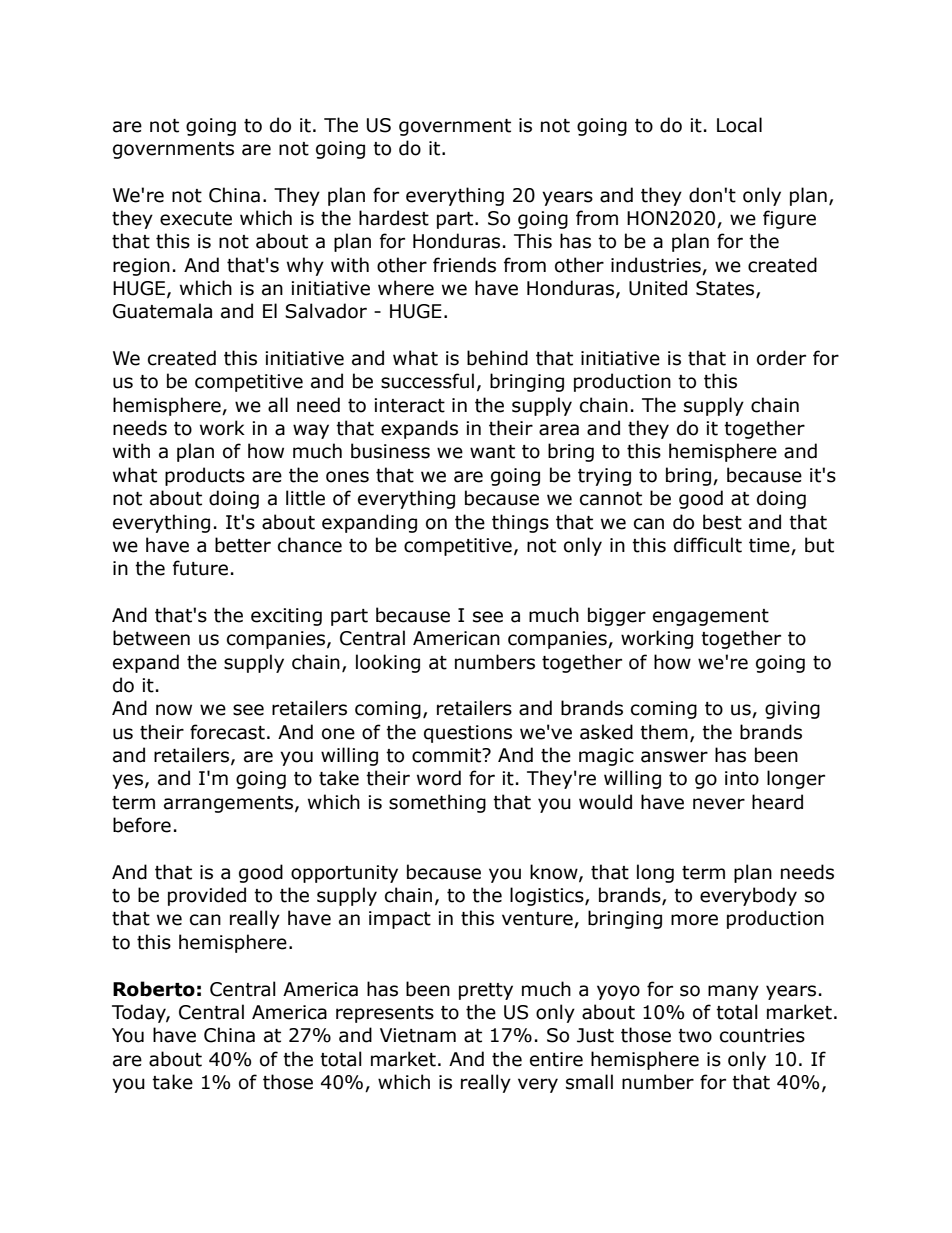 The height and width of the document is (1233, 952). What do you see at coordinates (388, 663) in the document?
I see `looking` at bounding box center [388, 663].
